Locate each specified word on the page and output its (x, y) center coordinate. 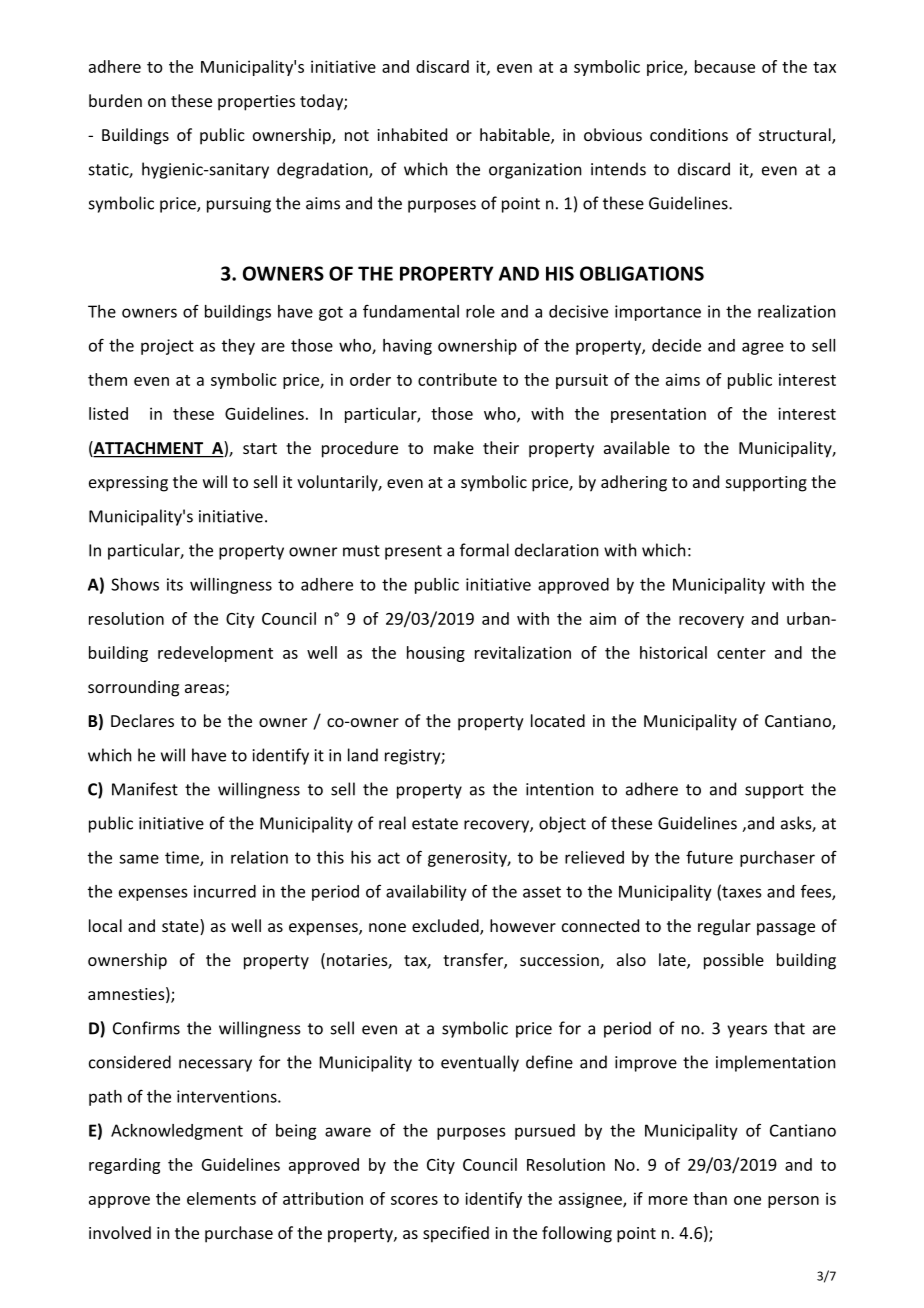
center (741, 653)
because (725, 66)
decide (676, 345)
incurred (225, 891)
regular (724, 927)
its (175, 584)
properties (256, 103)
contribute (457, 379)
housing (436, 654)
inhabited (412, 134)
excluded (446, 926)
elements (221, 1198)
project (167, 347)
